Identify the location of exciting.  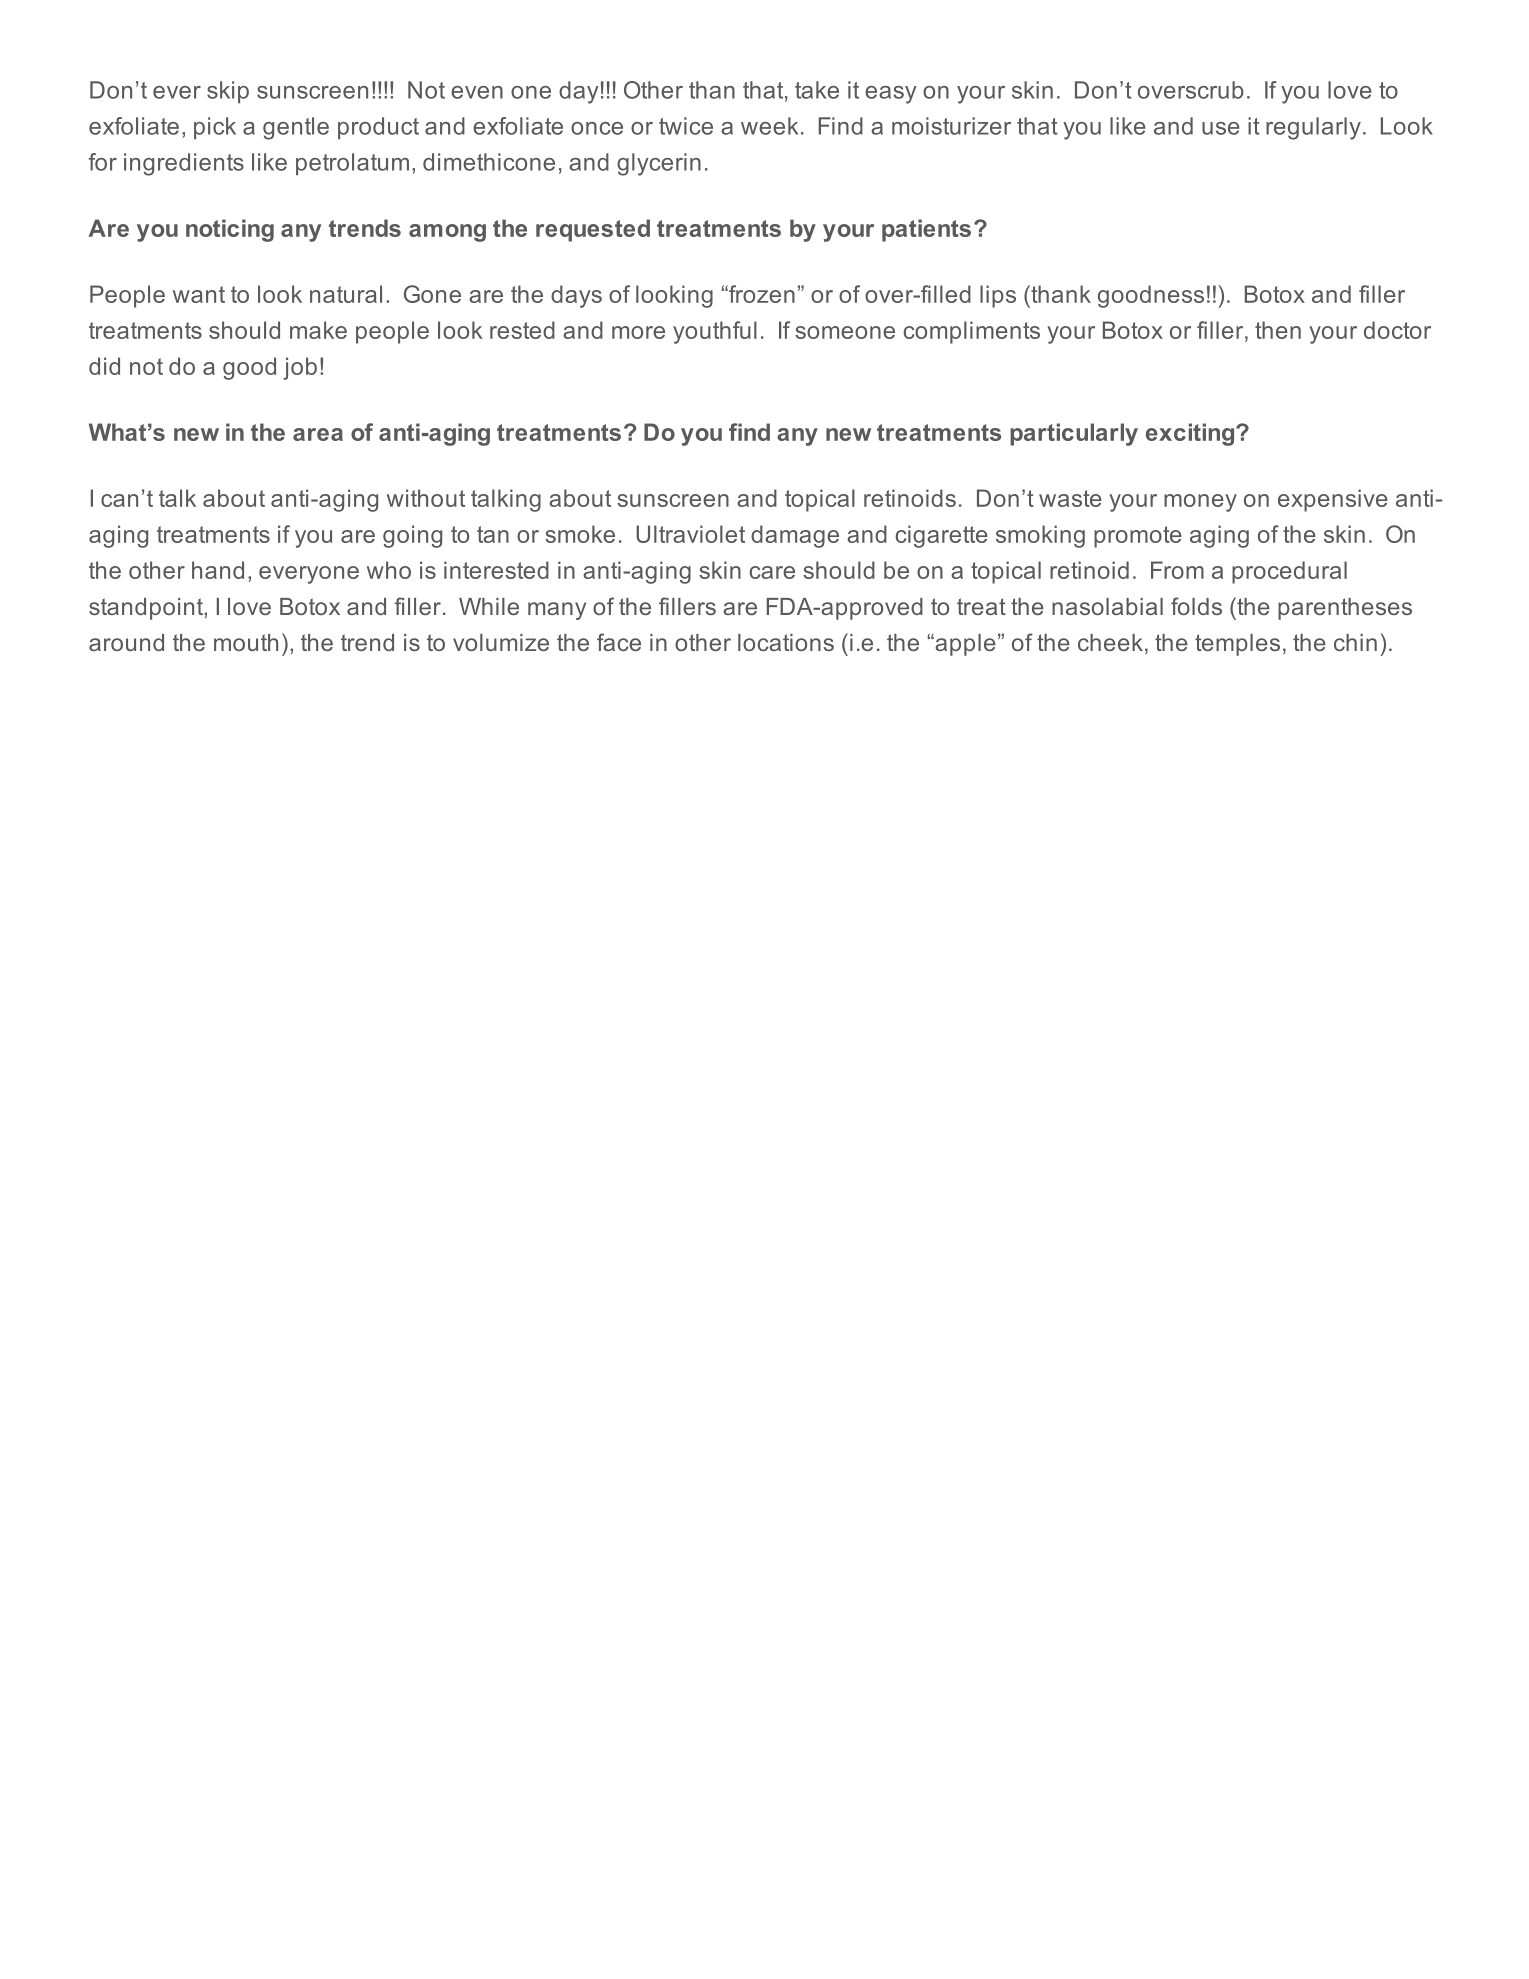
(1191, 434).
